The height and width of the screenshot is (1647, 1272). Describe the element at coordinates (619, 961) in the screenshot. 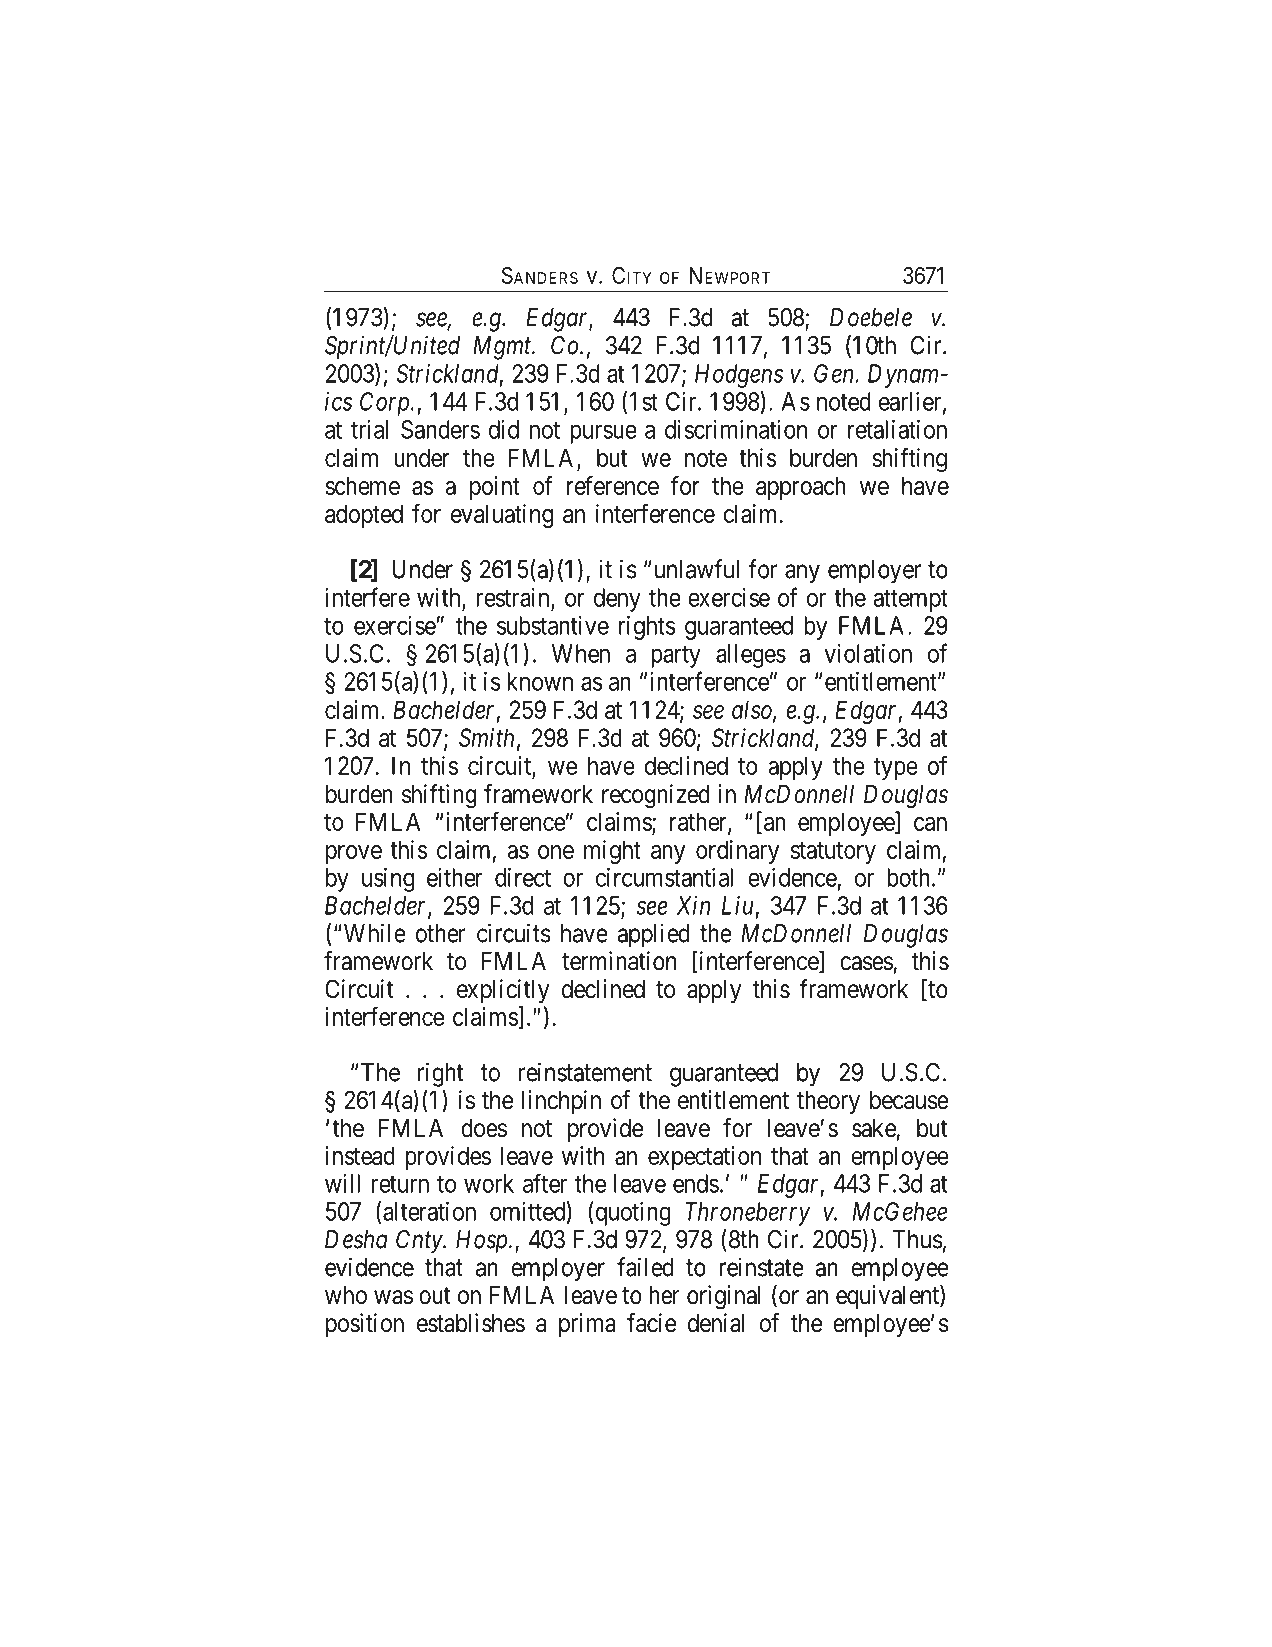

I see `termination` at that location.
